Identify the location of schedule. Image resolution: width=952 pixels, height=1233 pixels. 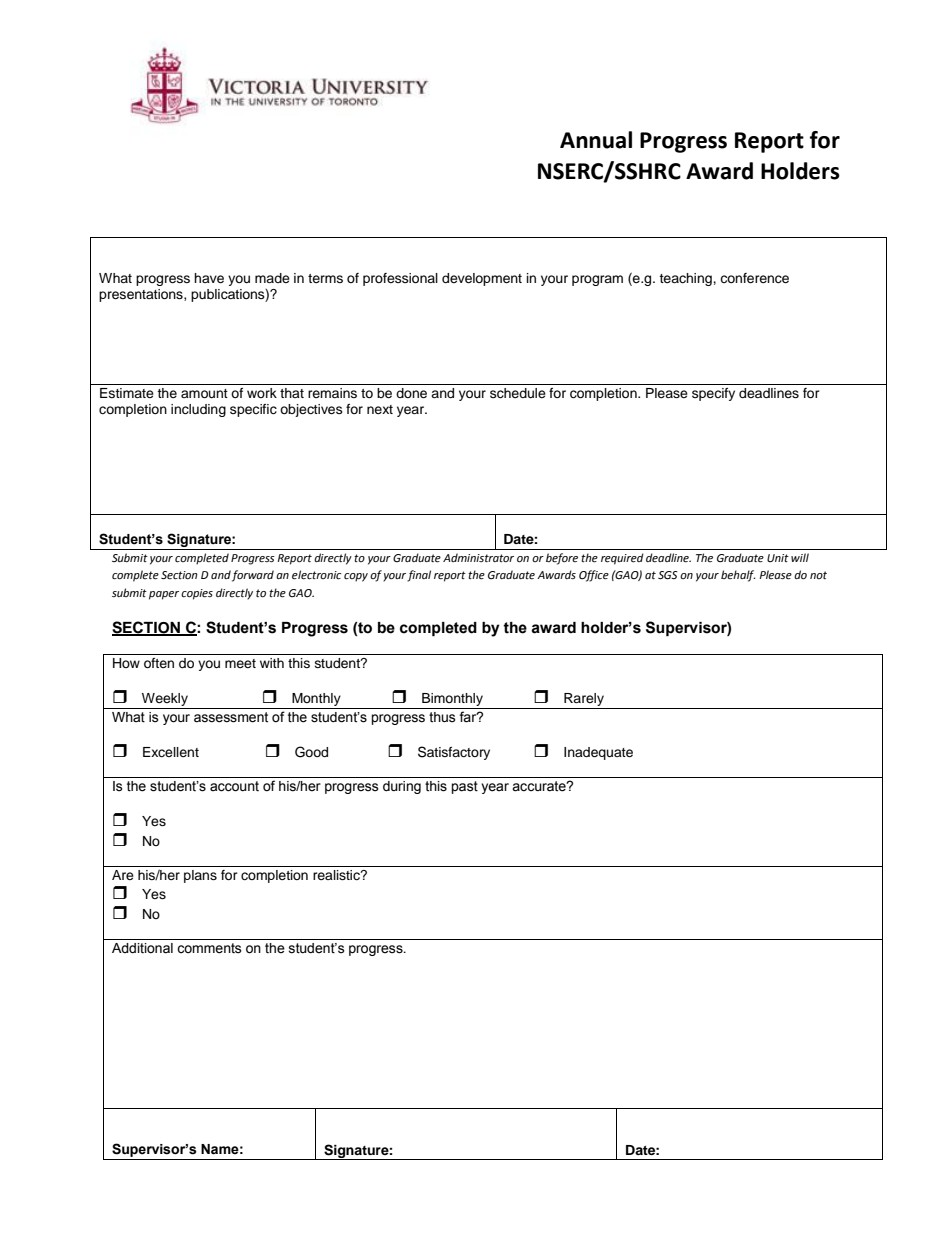
(518, 393).
